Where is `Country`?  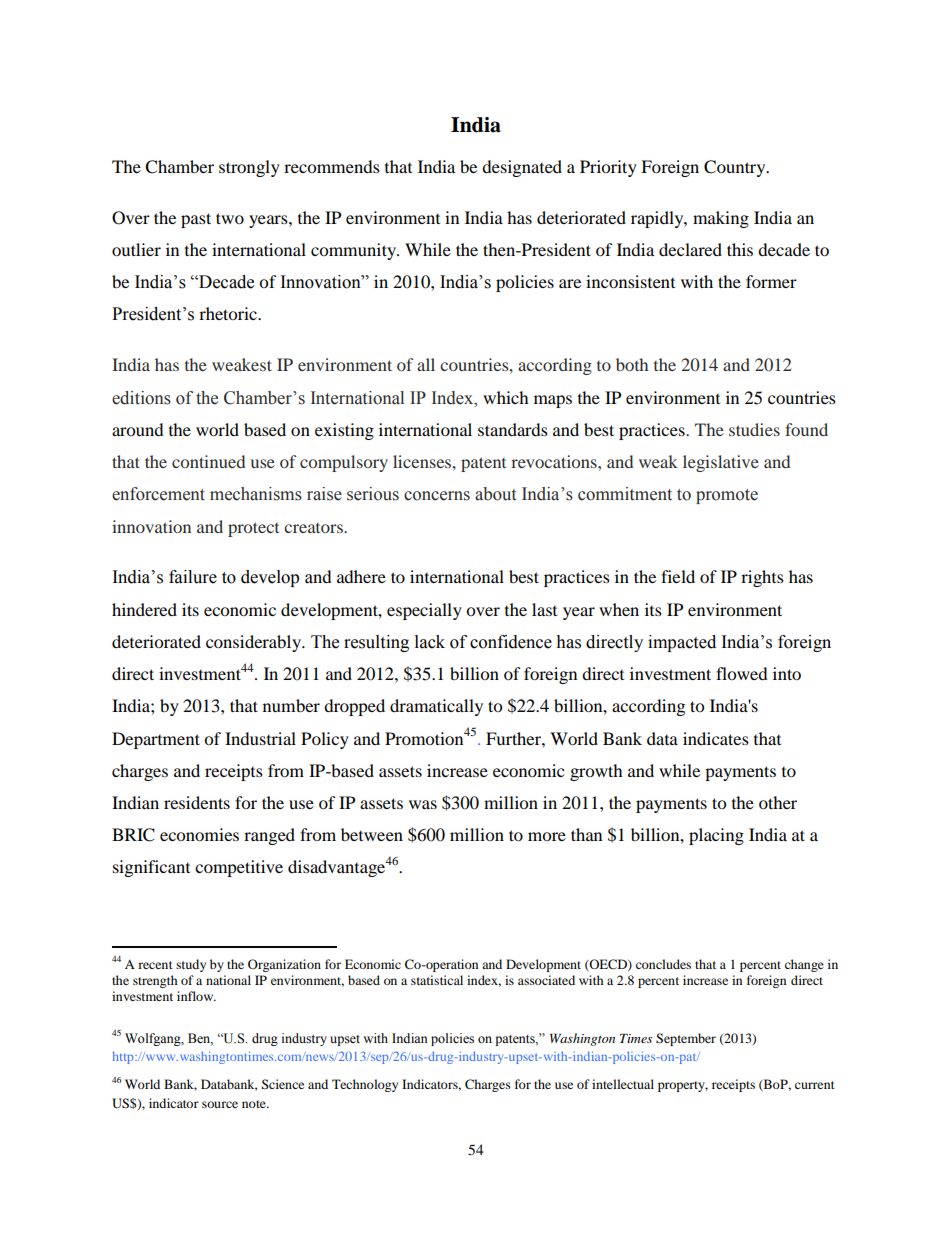
Country is located at coordinates (736, 168).
